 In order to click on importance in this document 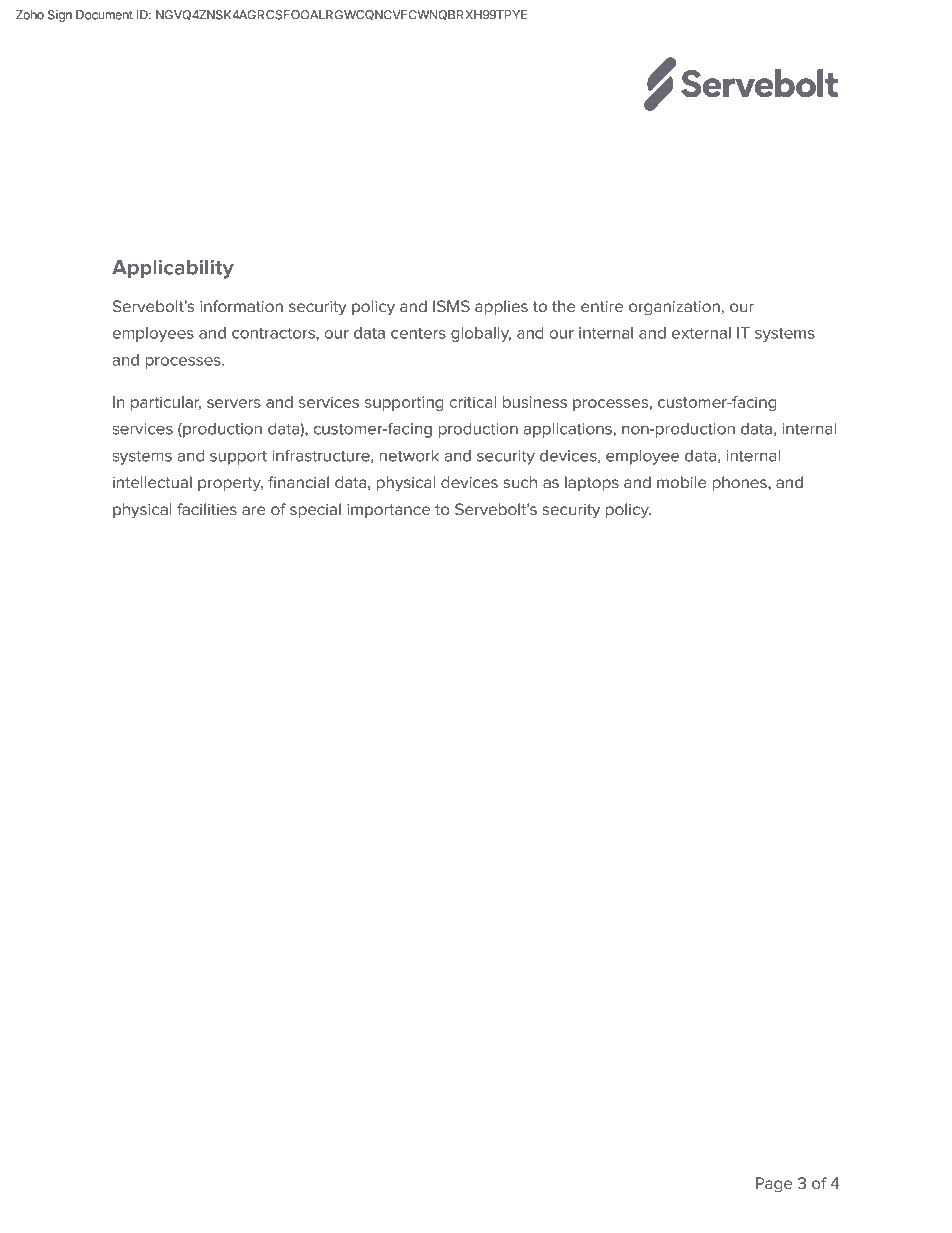, I will do `click(388, 511)`.
